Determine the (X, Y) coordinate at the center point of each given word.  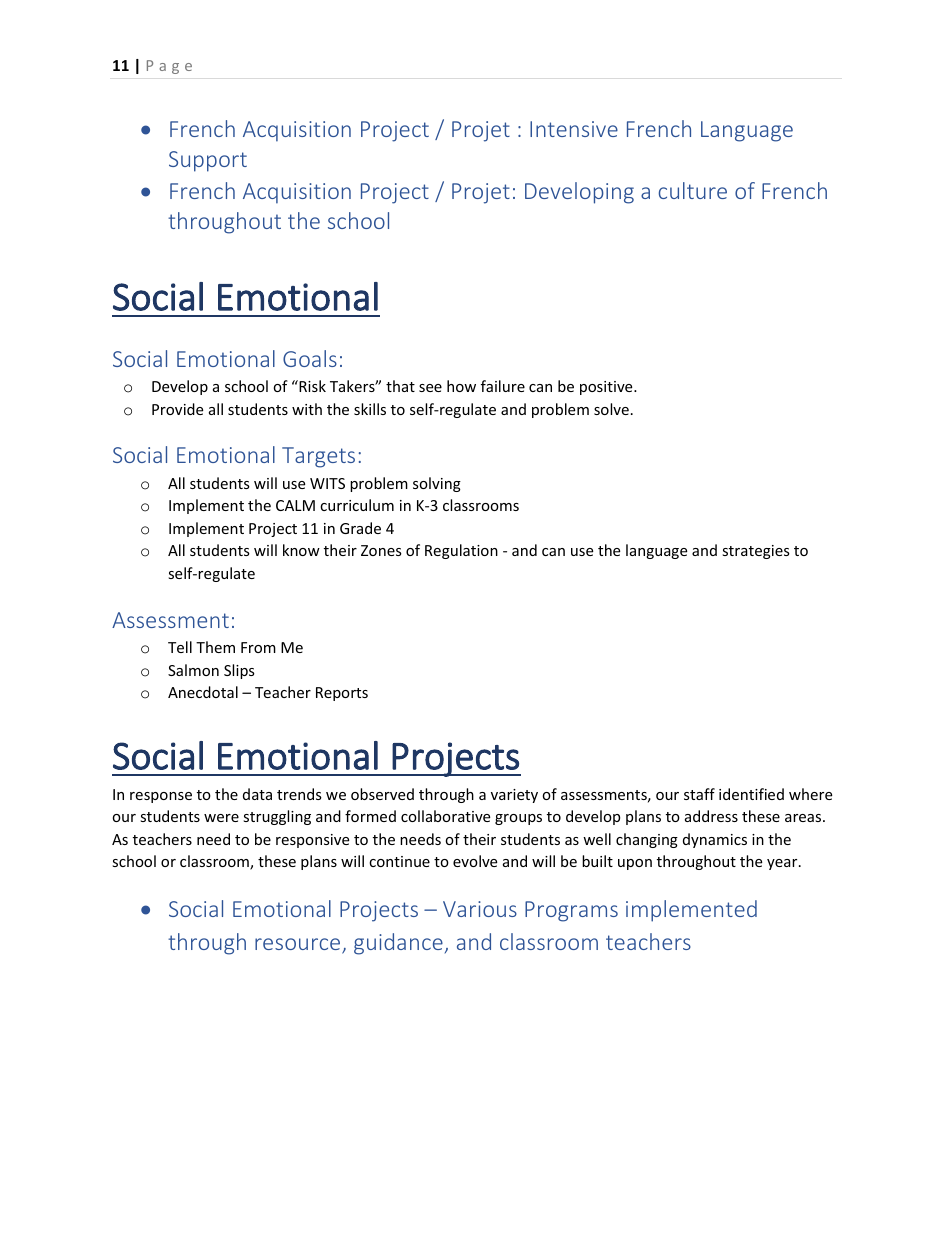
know (301, 550)
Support (208, 161)
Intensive (574, 129)
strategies (756, 552)
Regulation (461, 551)
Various (480, 909)
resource (299, 945)
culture (693, 190)
